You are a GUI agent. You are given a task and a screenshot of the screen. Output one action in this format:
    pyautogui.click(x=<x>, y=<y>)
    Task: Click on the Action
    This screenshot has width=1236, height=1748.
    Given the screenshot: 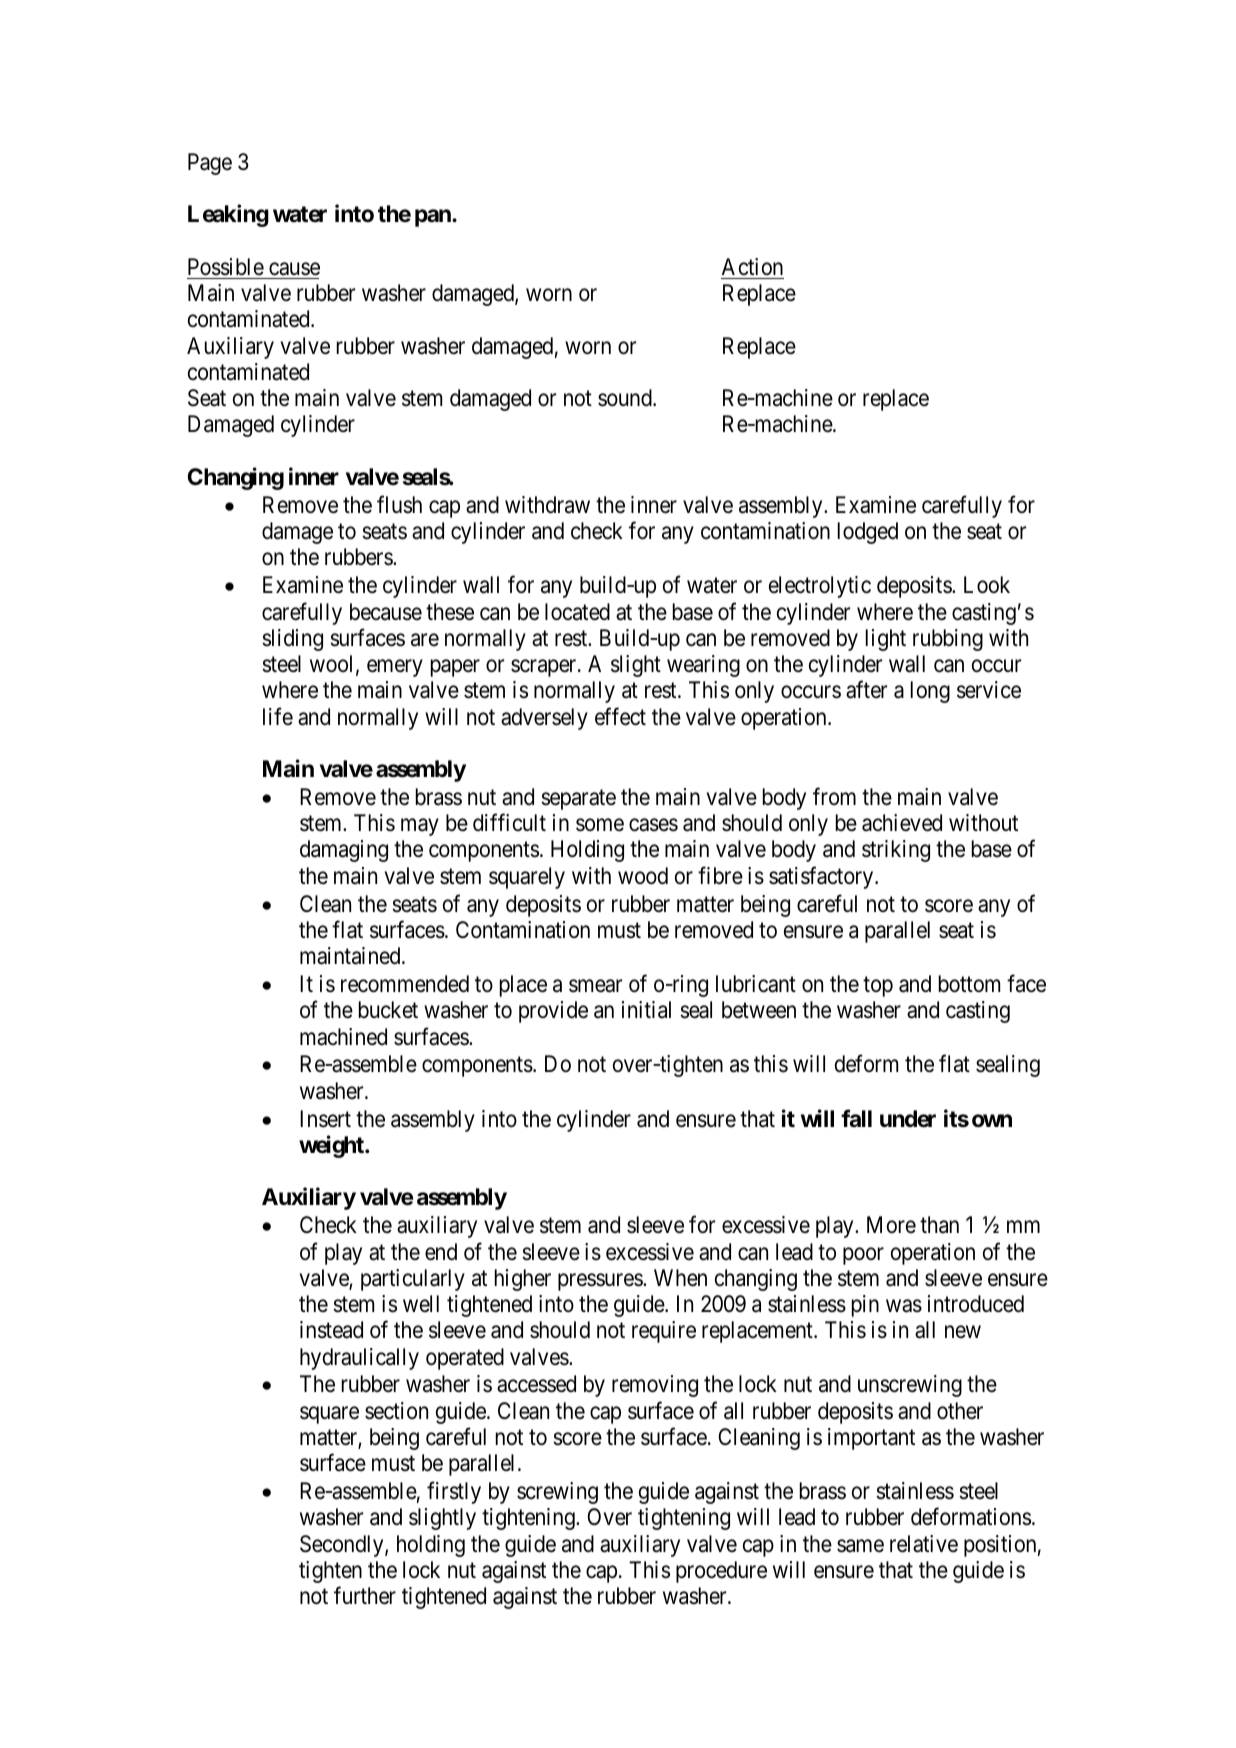 What is the action you would take?
    pyautogui.click(x=752, y=266)
